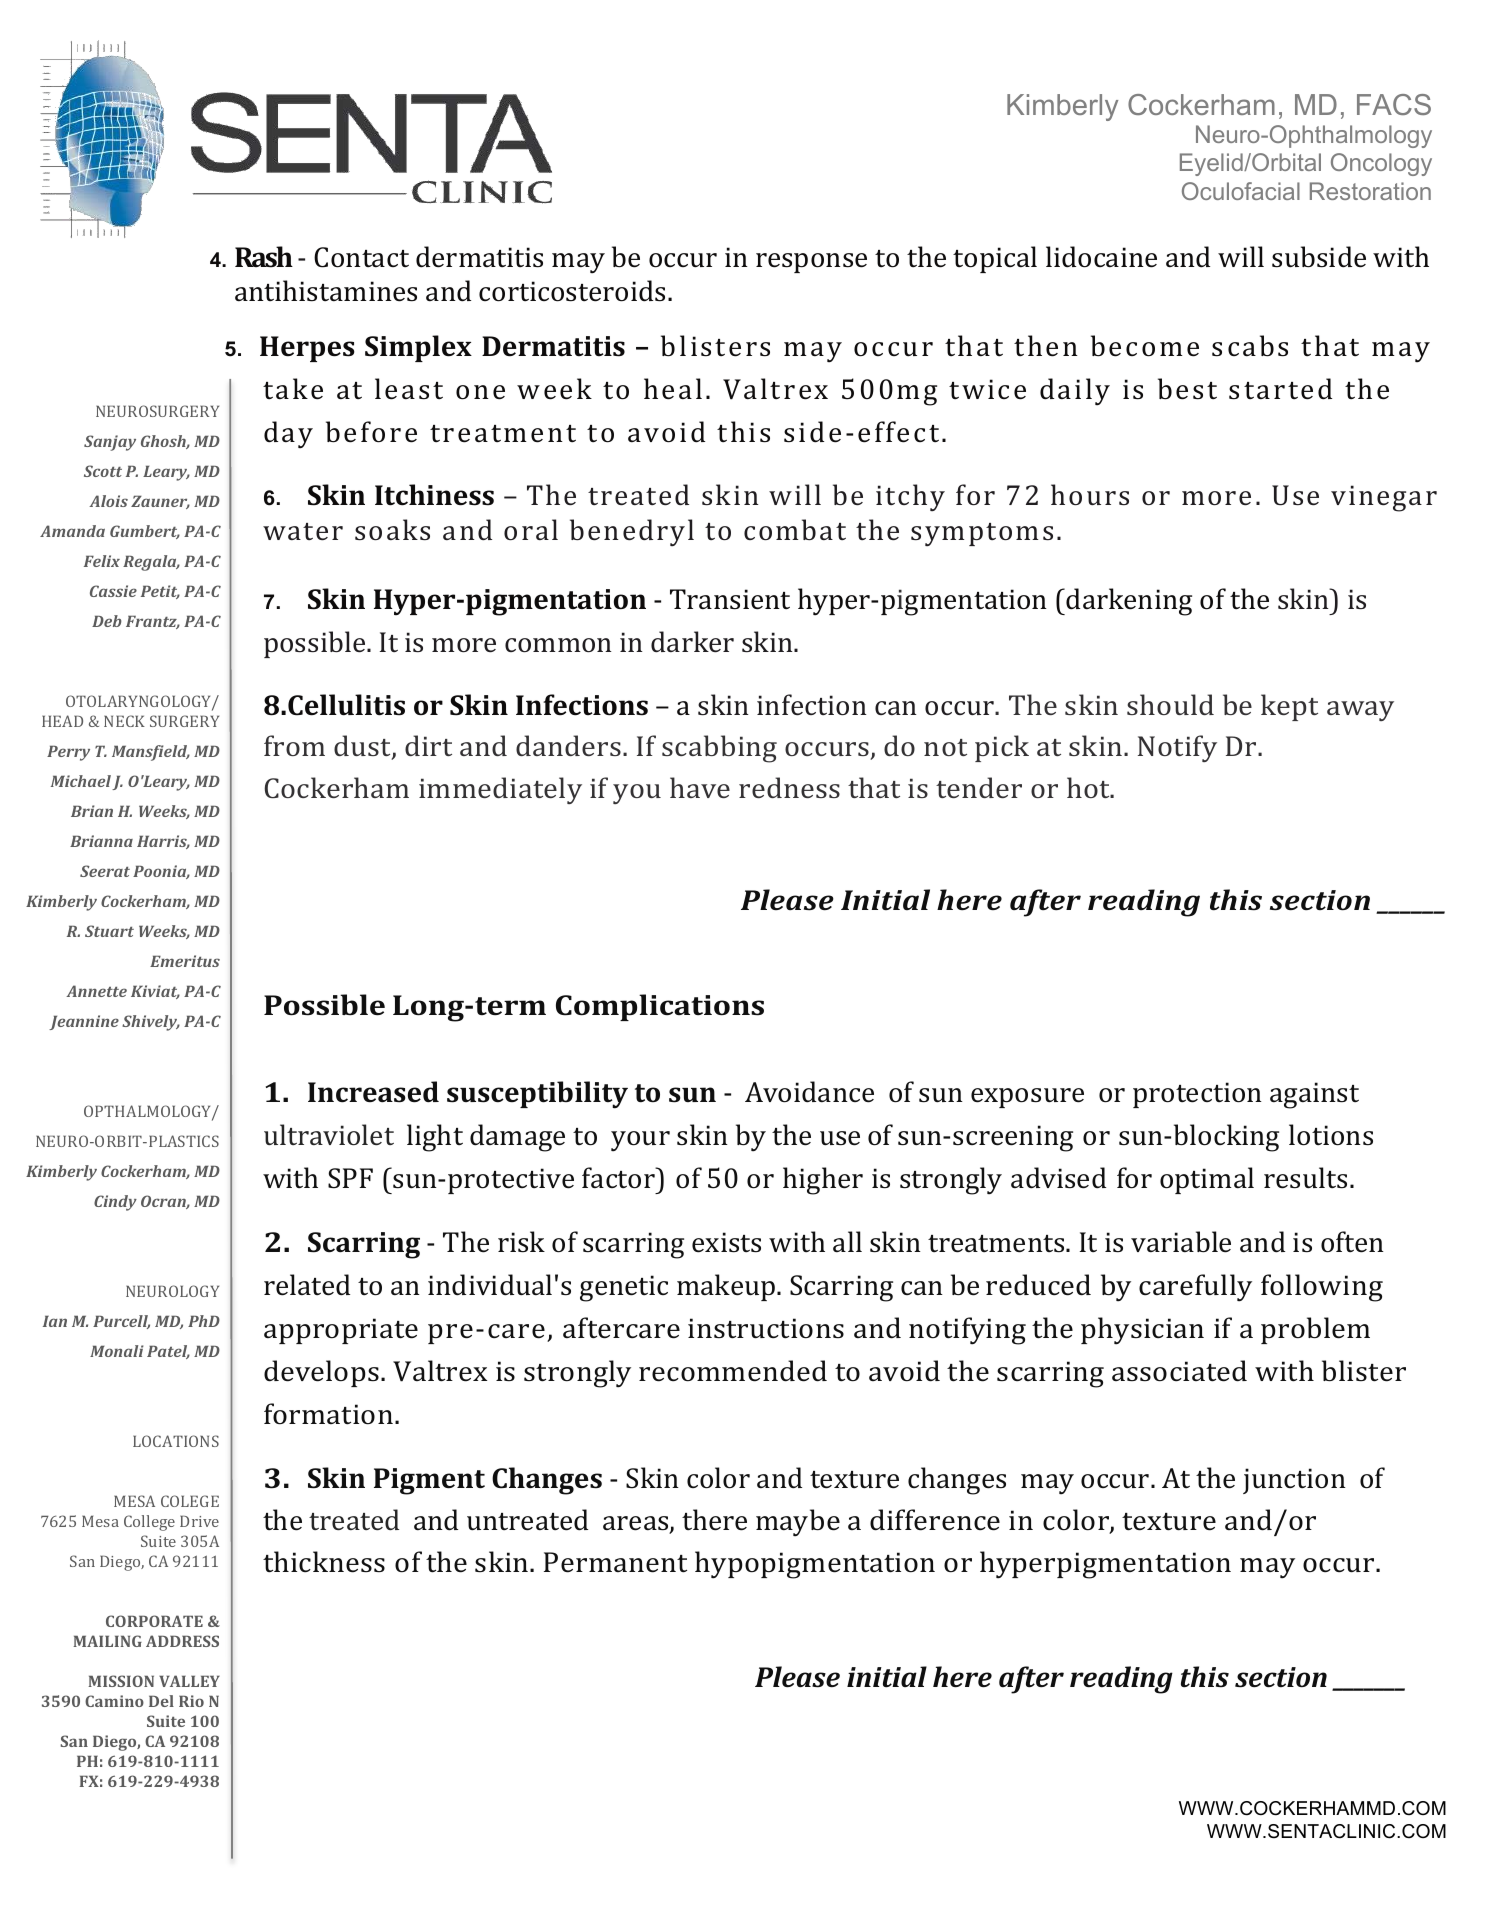 The width and height of the document is (1491, 1930). Describe the element at coordinates (326, 291) in the document. I see `antihistamines` at that location.
